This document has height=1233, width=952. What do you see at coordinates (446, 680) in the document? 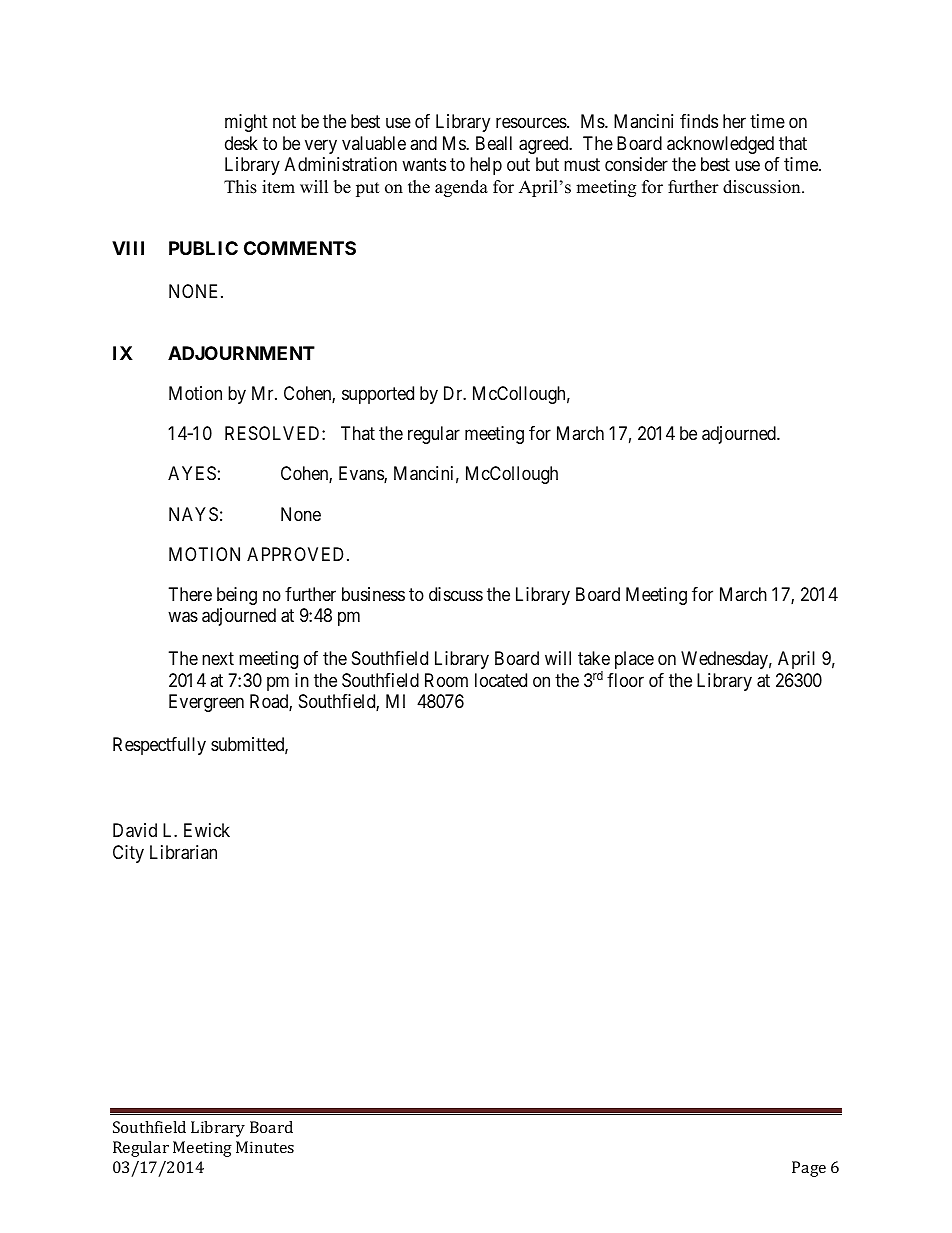
I see `Room` at bounding box center [446, 680].
